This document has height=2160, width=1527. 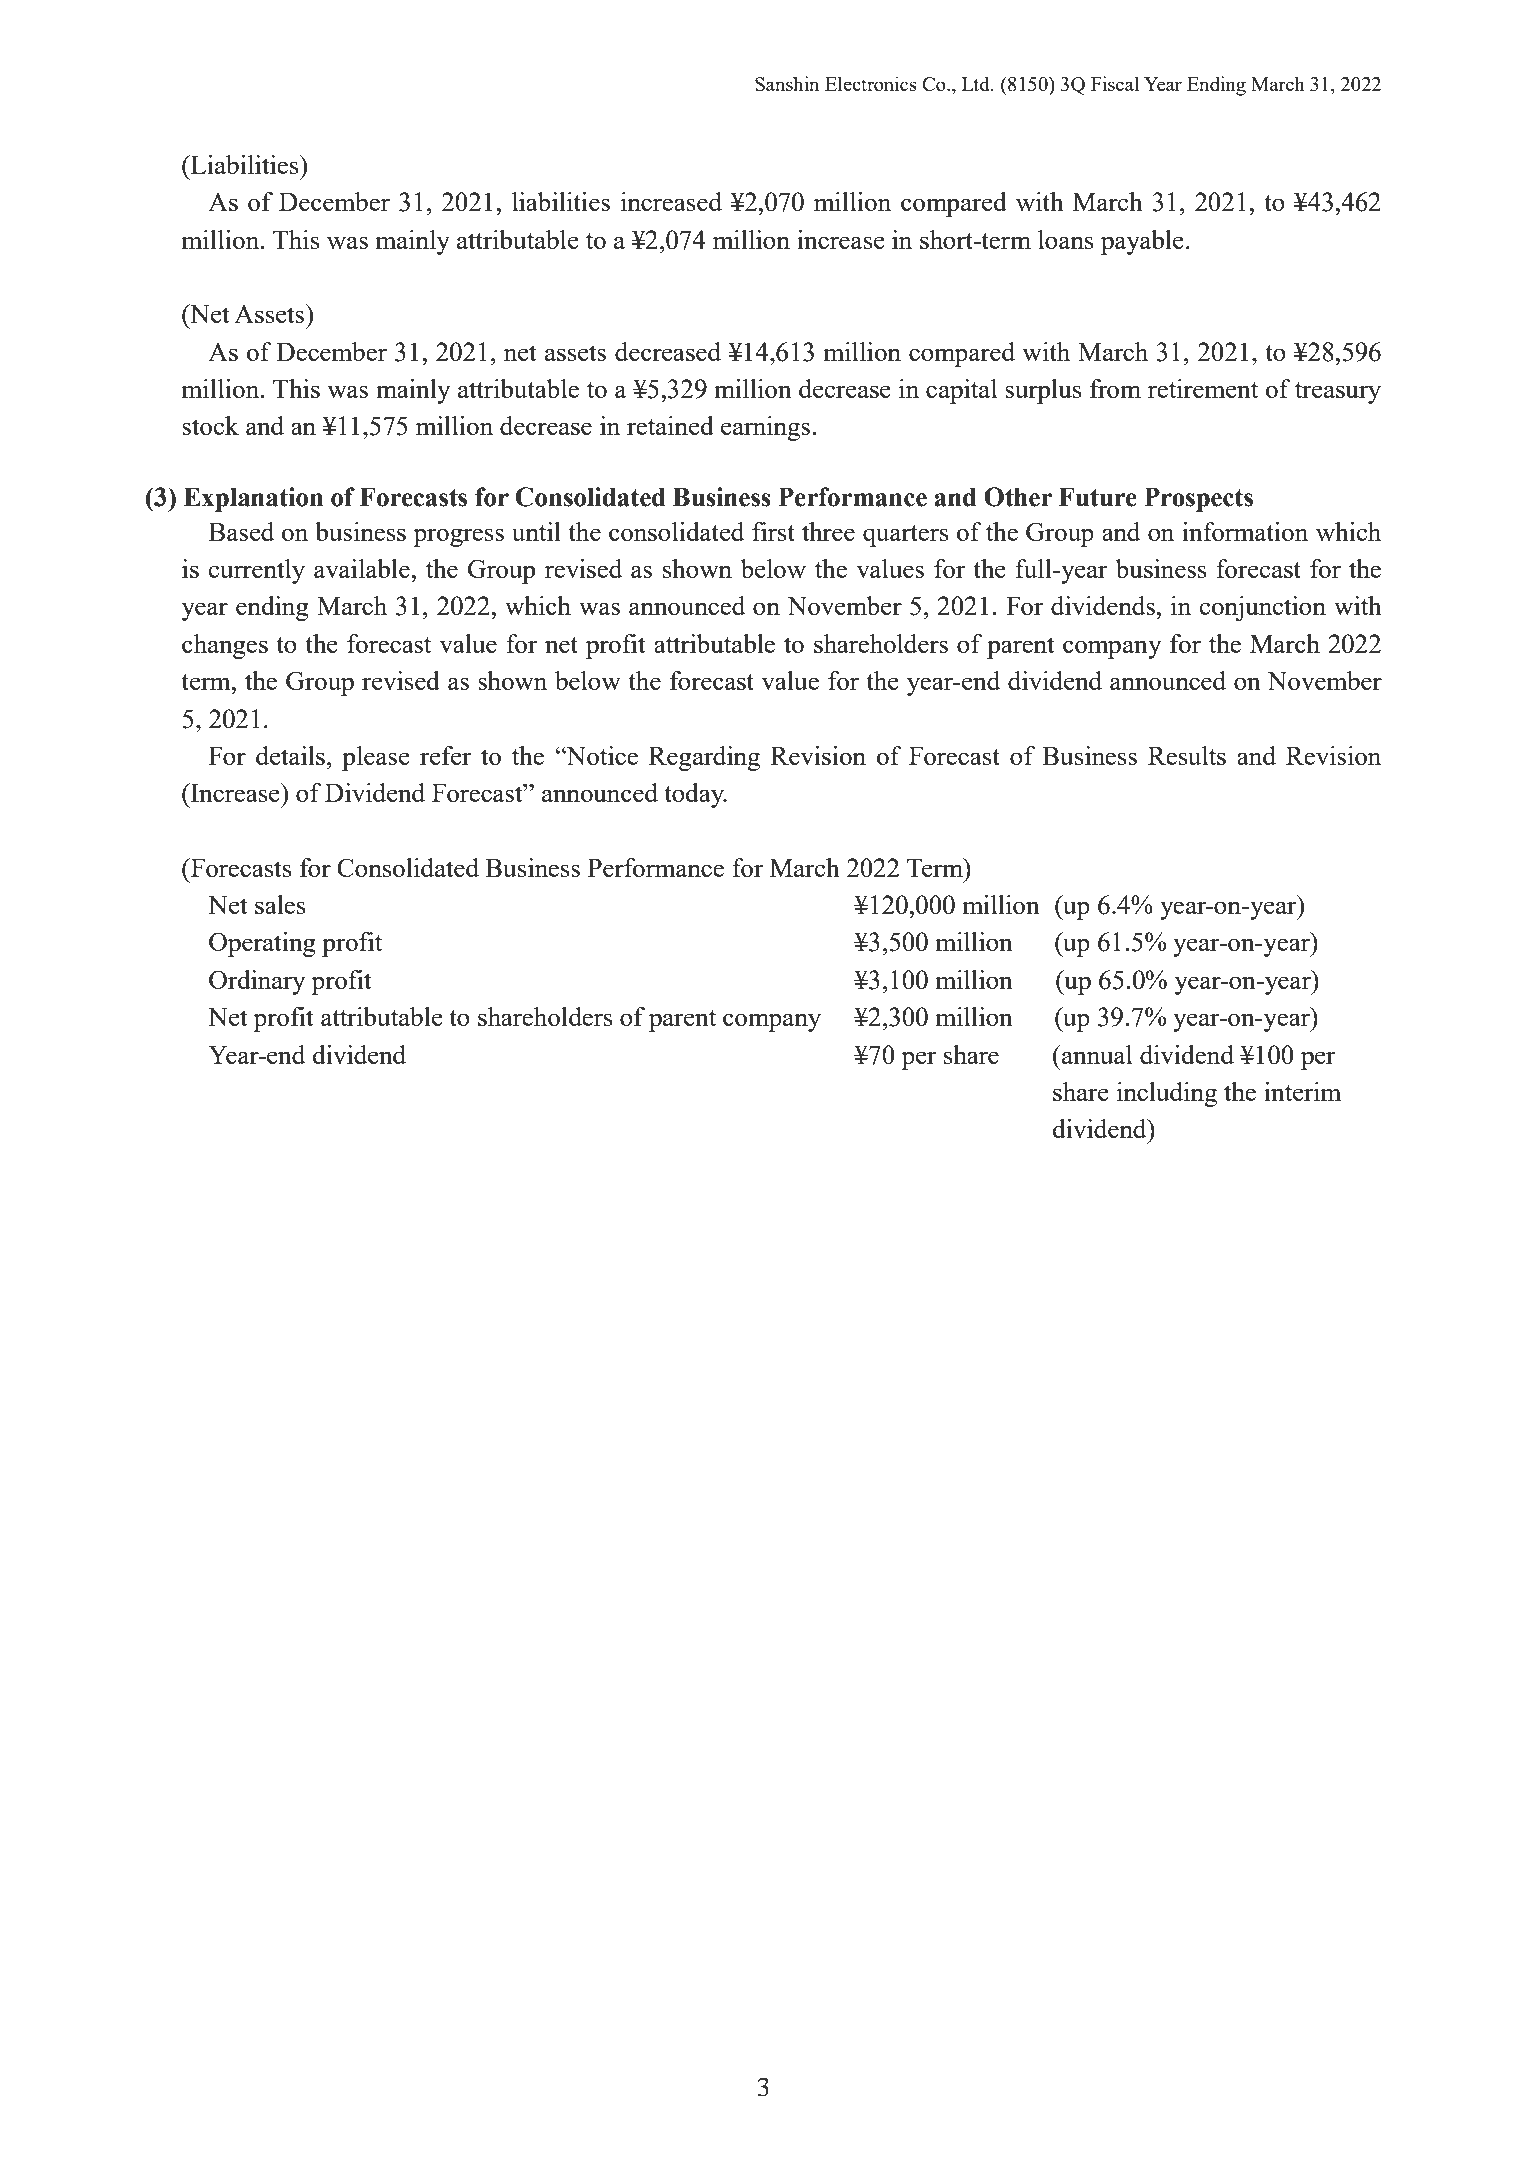 I want to click on Electronics, so click(x=871, y=83).
